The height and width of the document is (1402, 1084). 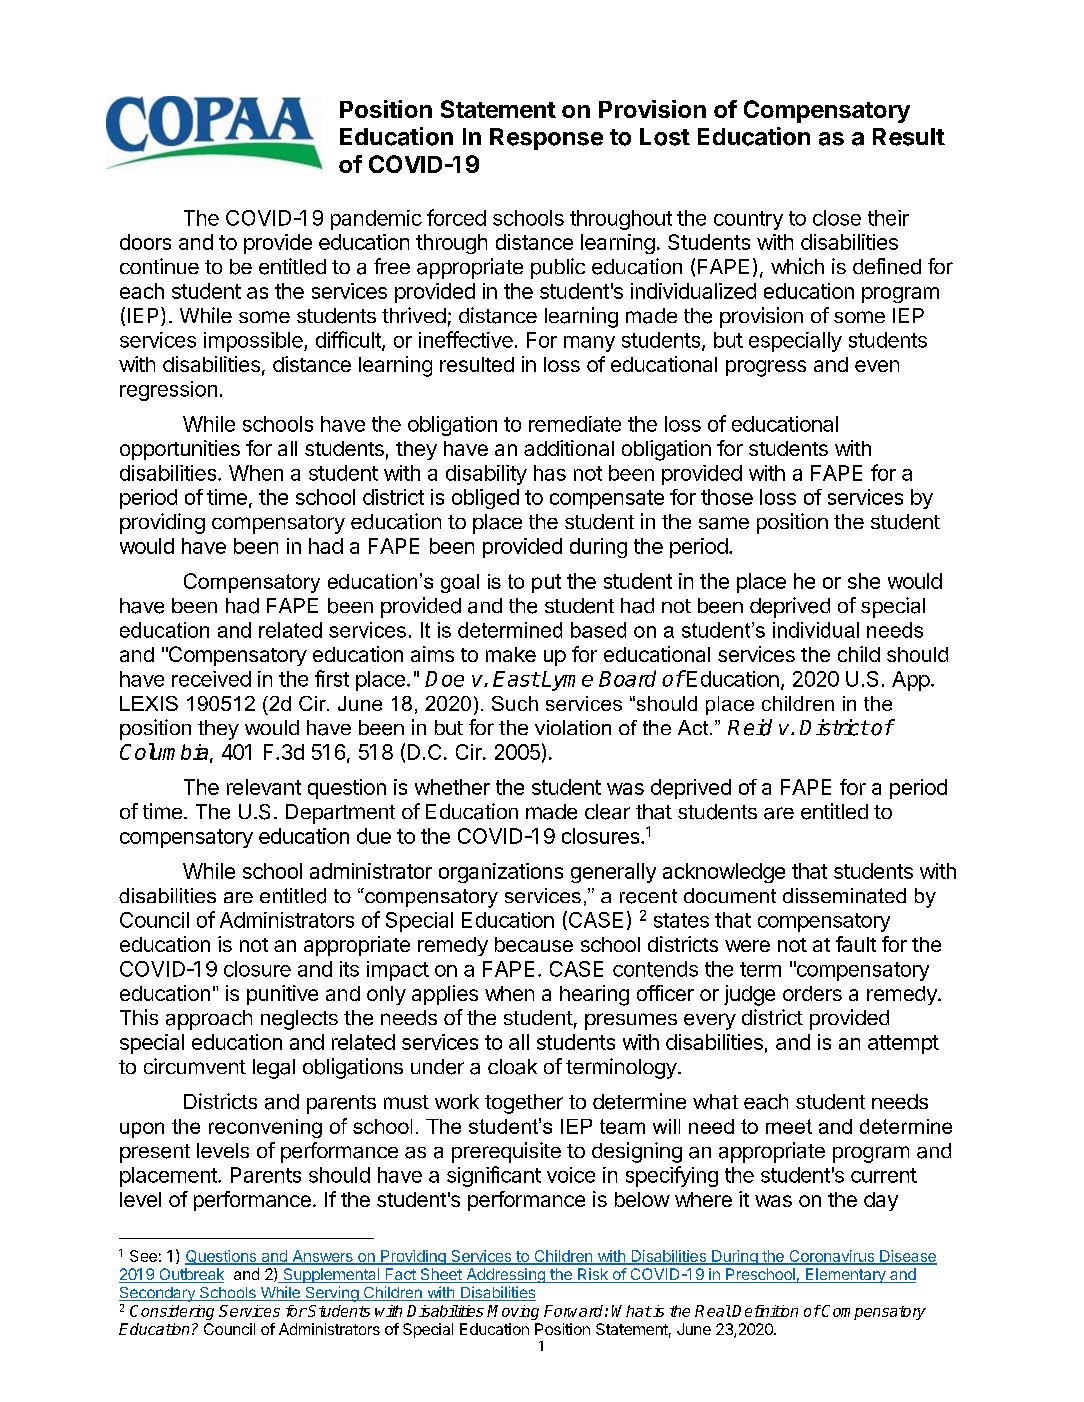 What do you see at coordinates (145, 242) in the document?
I see `doors` at bounding box center [145, 242].
